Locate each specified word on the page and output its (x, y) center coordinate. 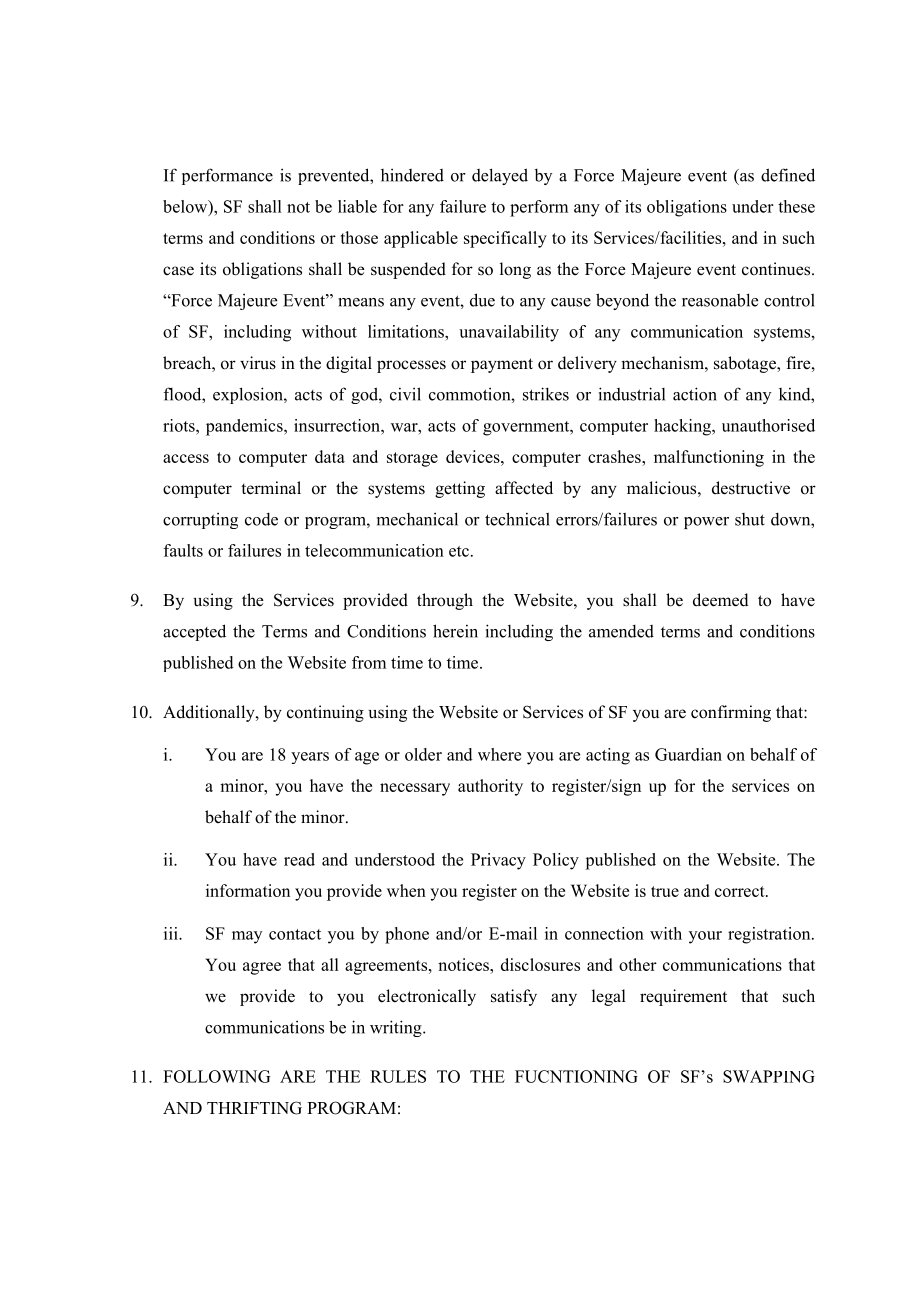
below (186, 207)
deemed (721, 600)
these (796, 206)
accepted (194, 632)
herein (455, 631)
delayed (500, 176)
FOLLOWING (216, 1076)
